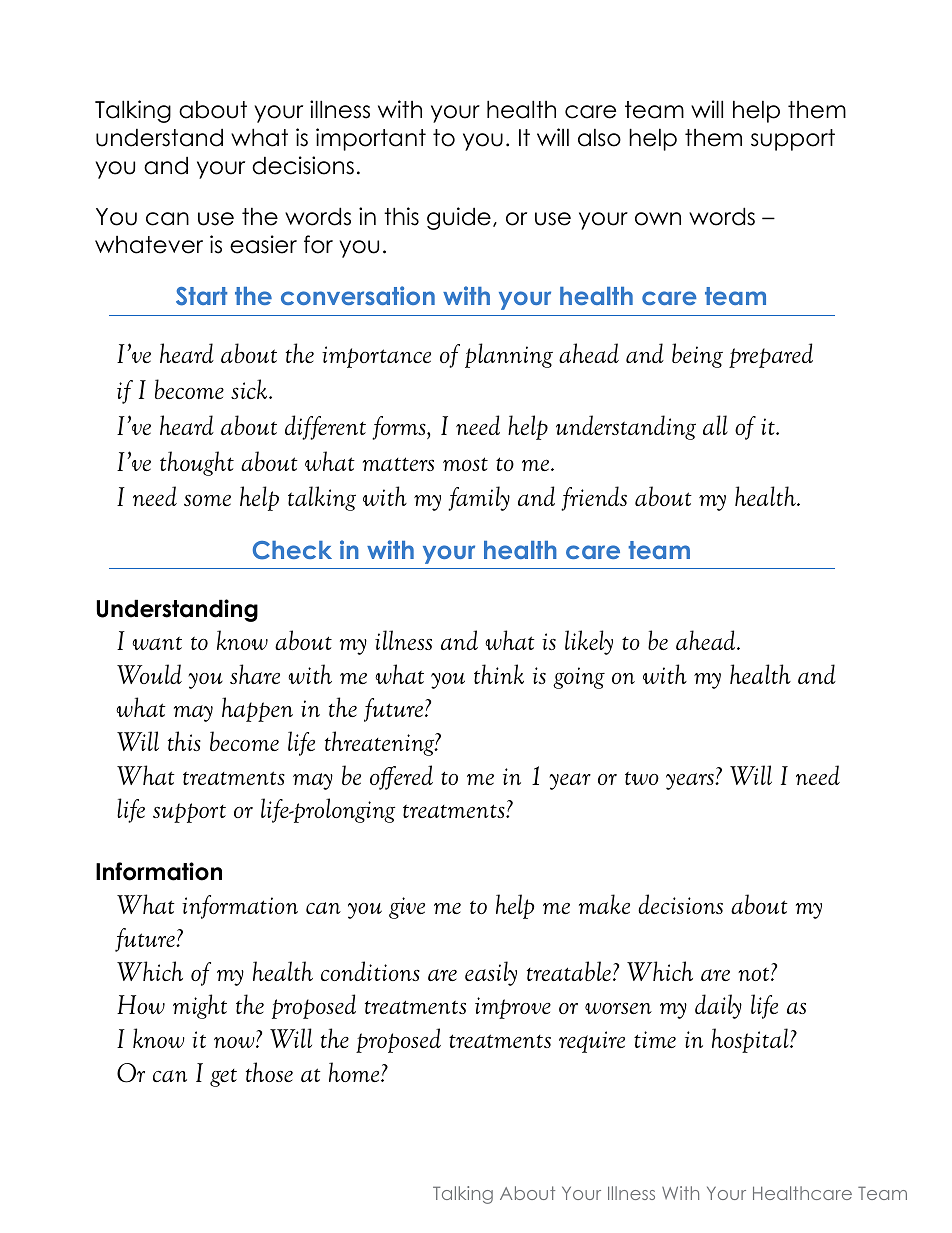 The width and height of the screenshot is (952, 1233). What do you see at coordinates (499, 674) in the screenshot?
I see `think` at bounding box center [499, 674].
